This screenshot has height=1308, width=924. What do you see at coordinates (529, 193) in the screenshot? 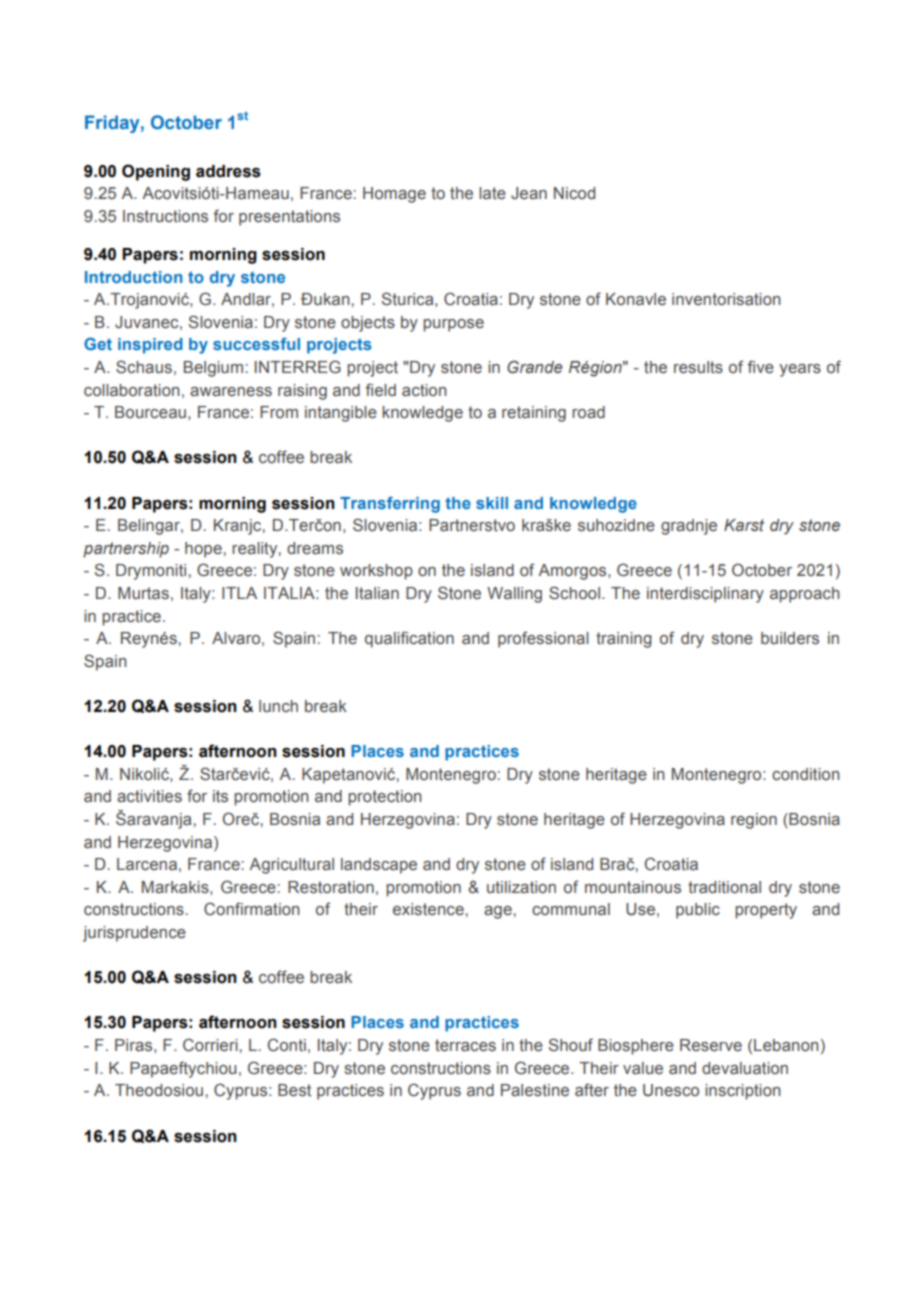
I see `Jean` at bounding box center [529, 193].
